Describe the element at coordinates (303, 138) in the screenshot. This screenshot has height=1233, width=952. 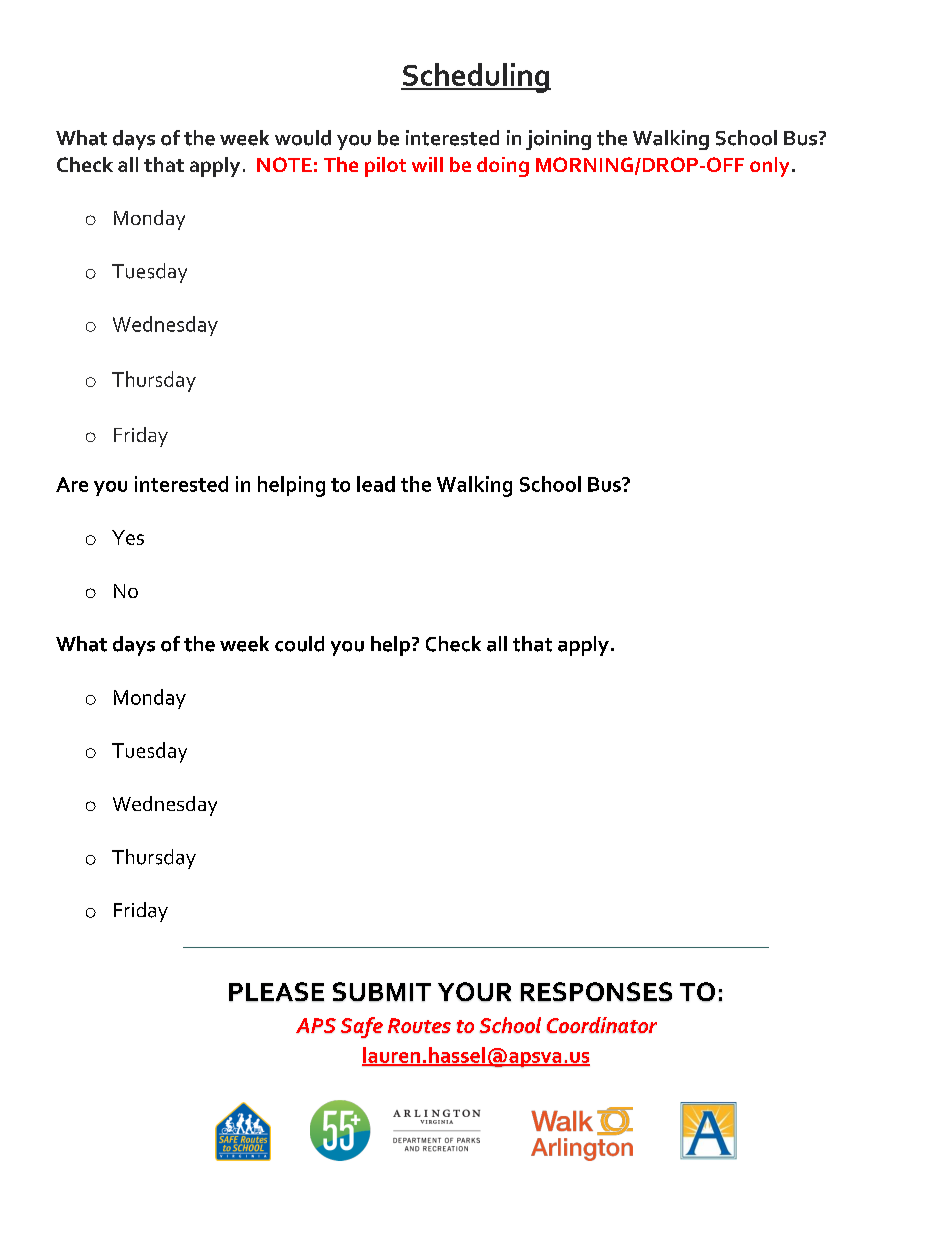
I see `would` at that location.
